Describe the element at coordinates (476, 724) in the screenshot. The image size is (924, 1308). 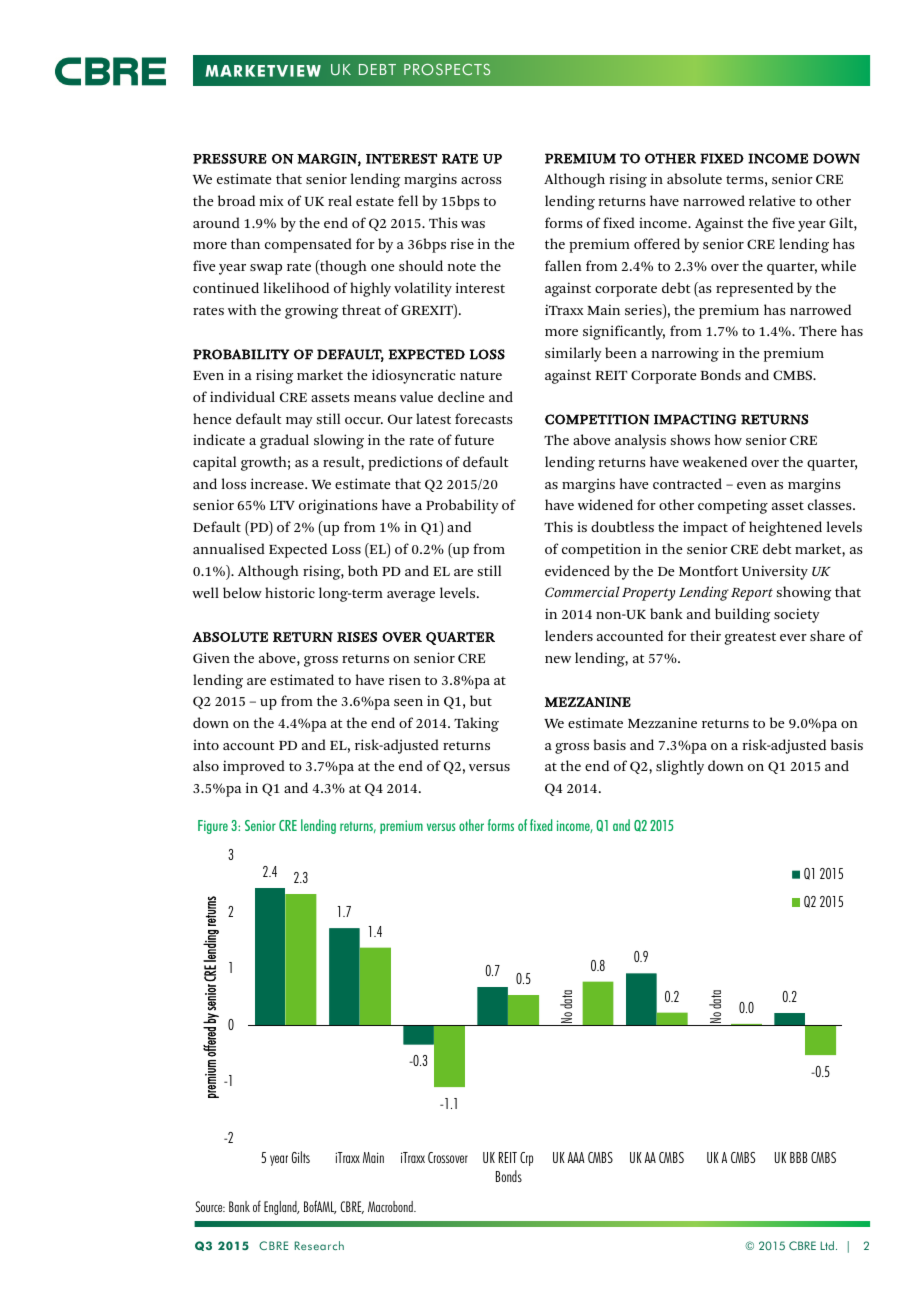
I see `Taking` at that location.
